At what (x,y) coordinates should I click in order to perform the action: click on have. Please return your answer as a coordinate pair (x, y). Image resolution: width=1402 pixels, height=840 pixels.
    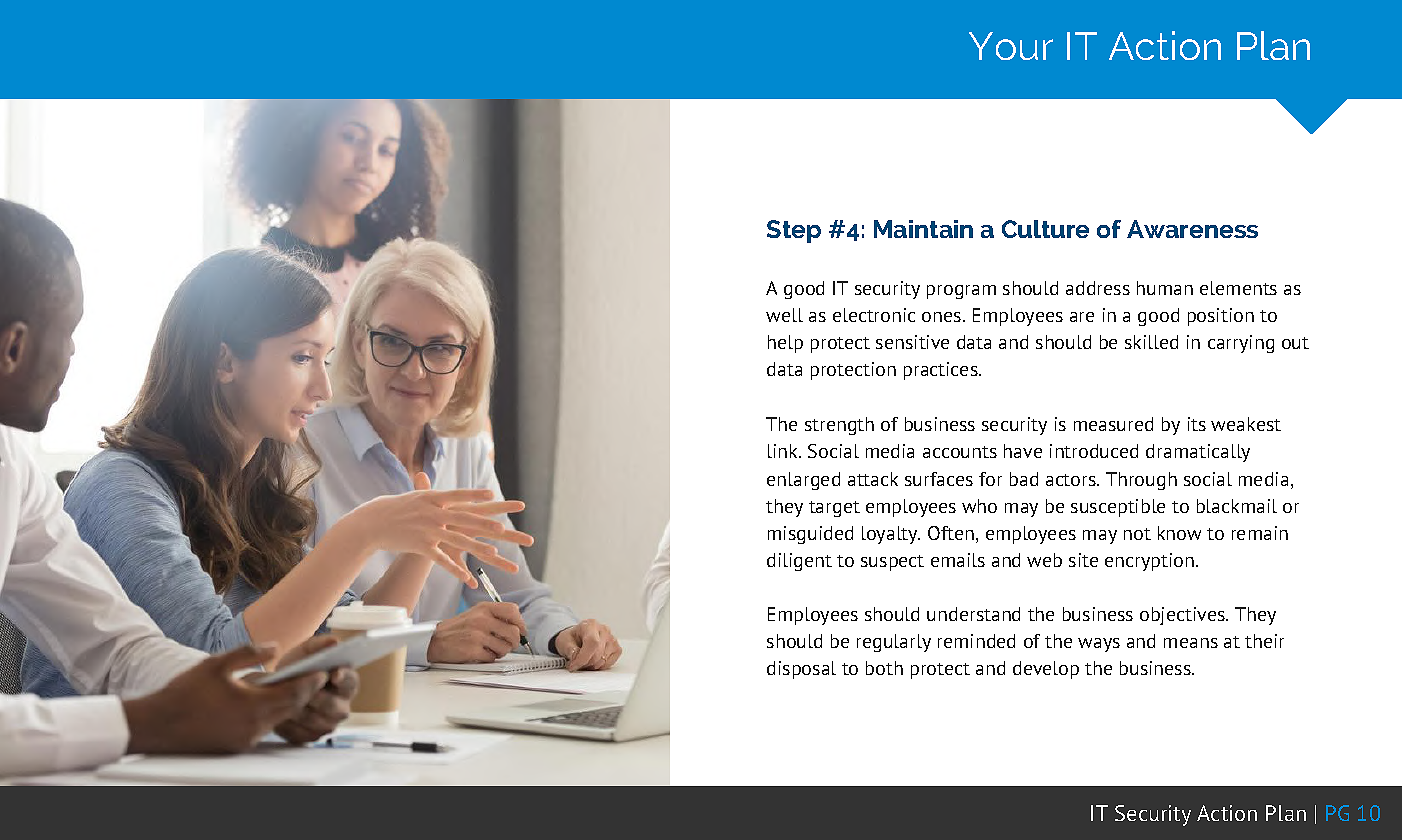
    Looking at the image, I should click on (1023, 451).
